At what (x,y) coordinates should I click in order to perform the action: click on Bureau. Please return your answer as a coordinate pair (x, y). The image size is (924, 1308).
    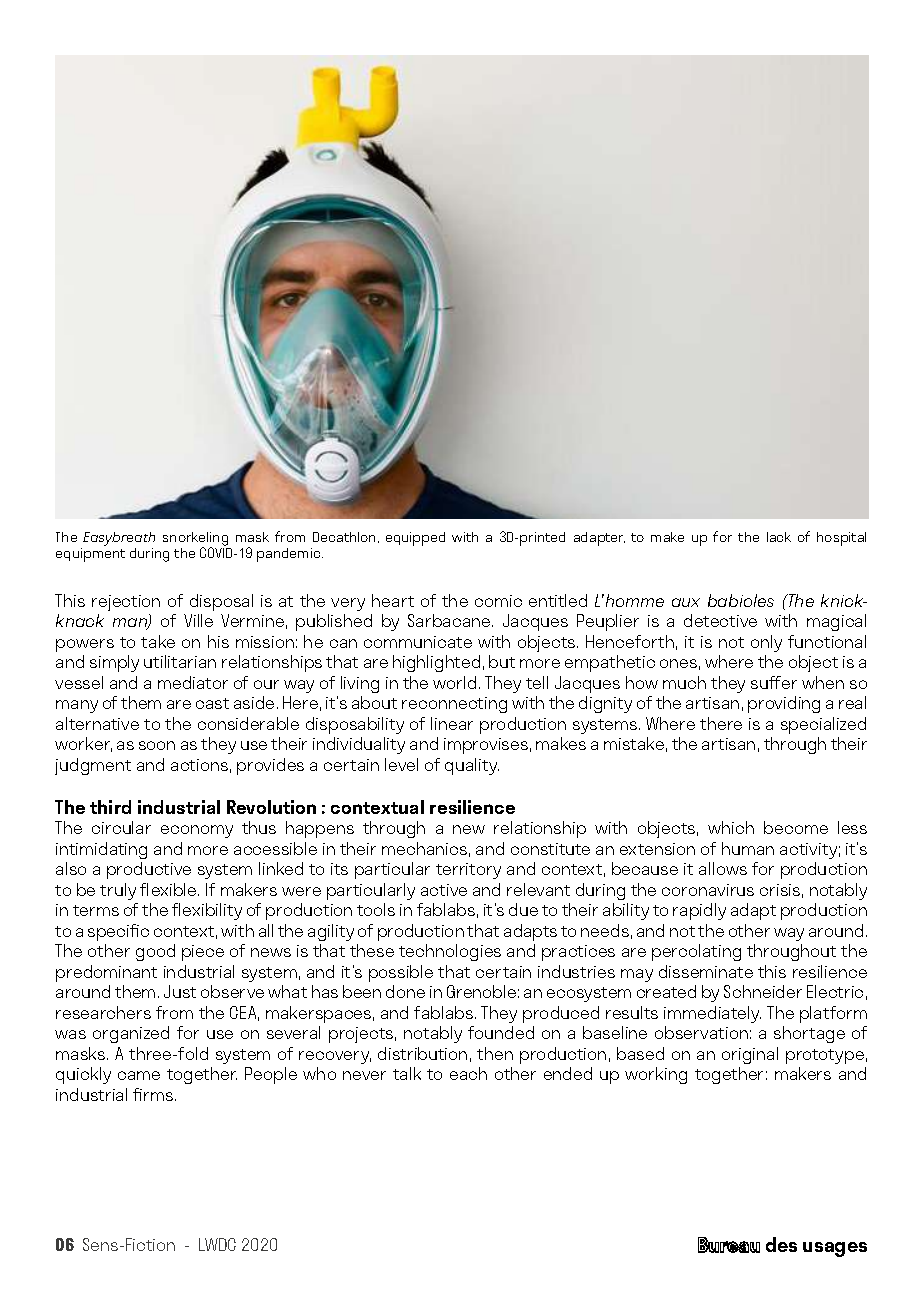
    Looking at the image, I should click on (729, 1245).
